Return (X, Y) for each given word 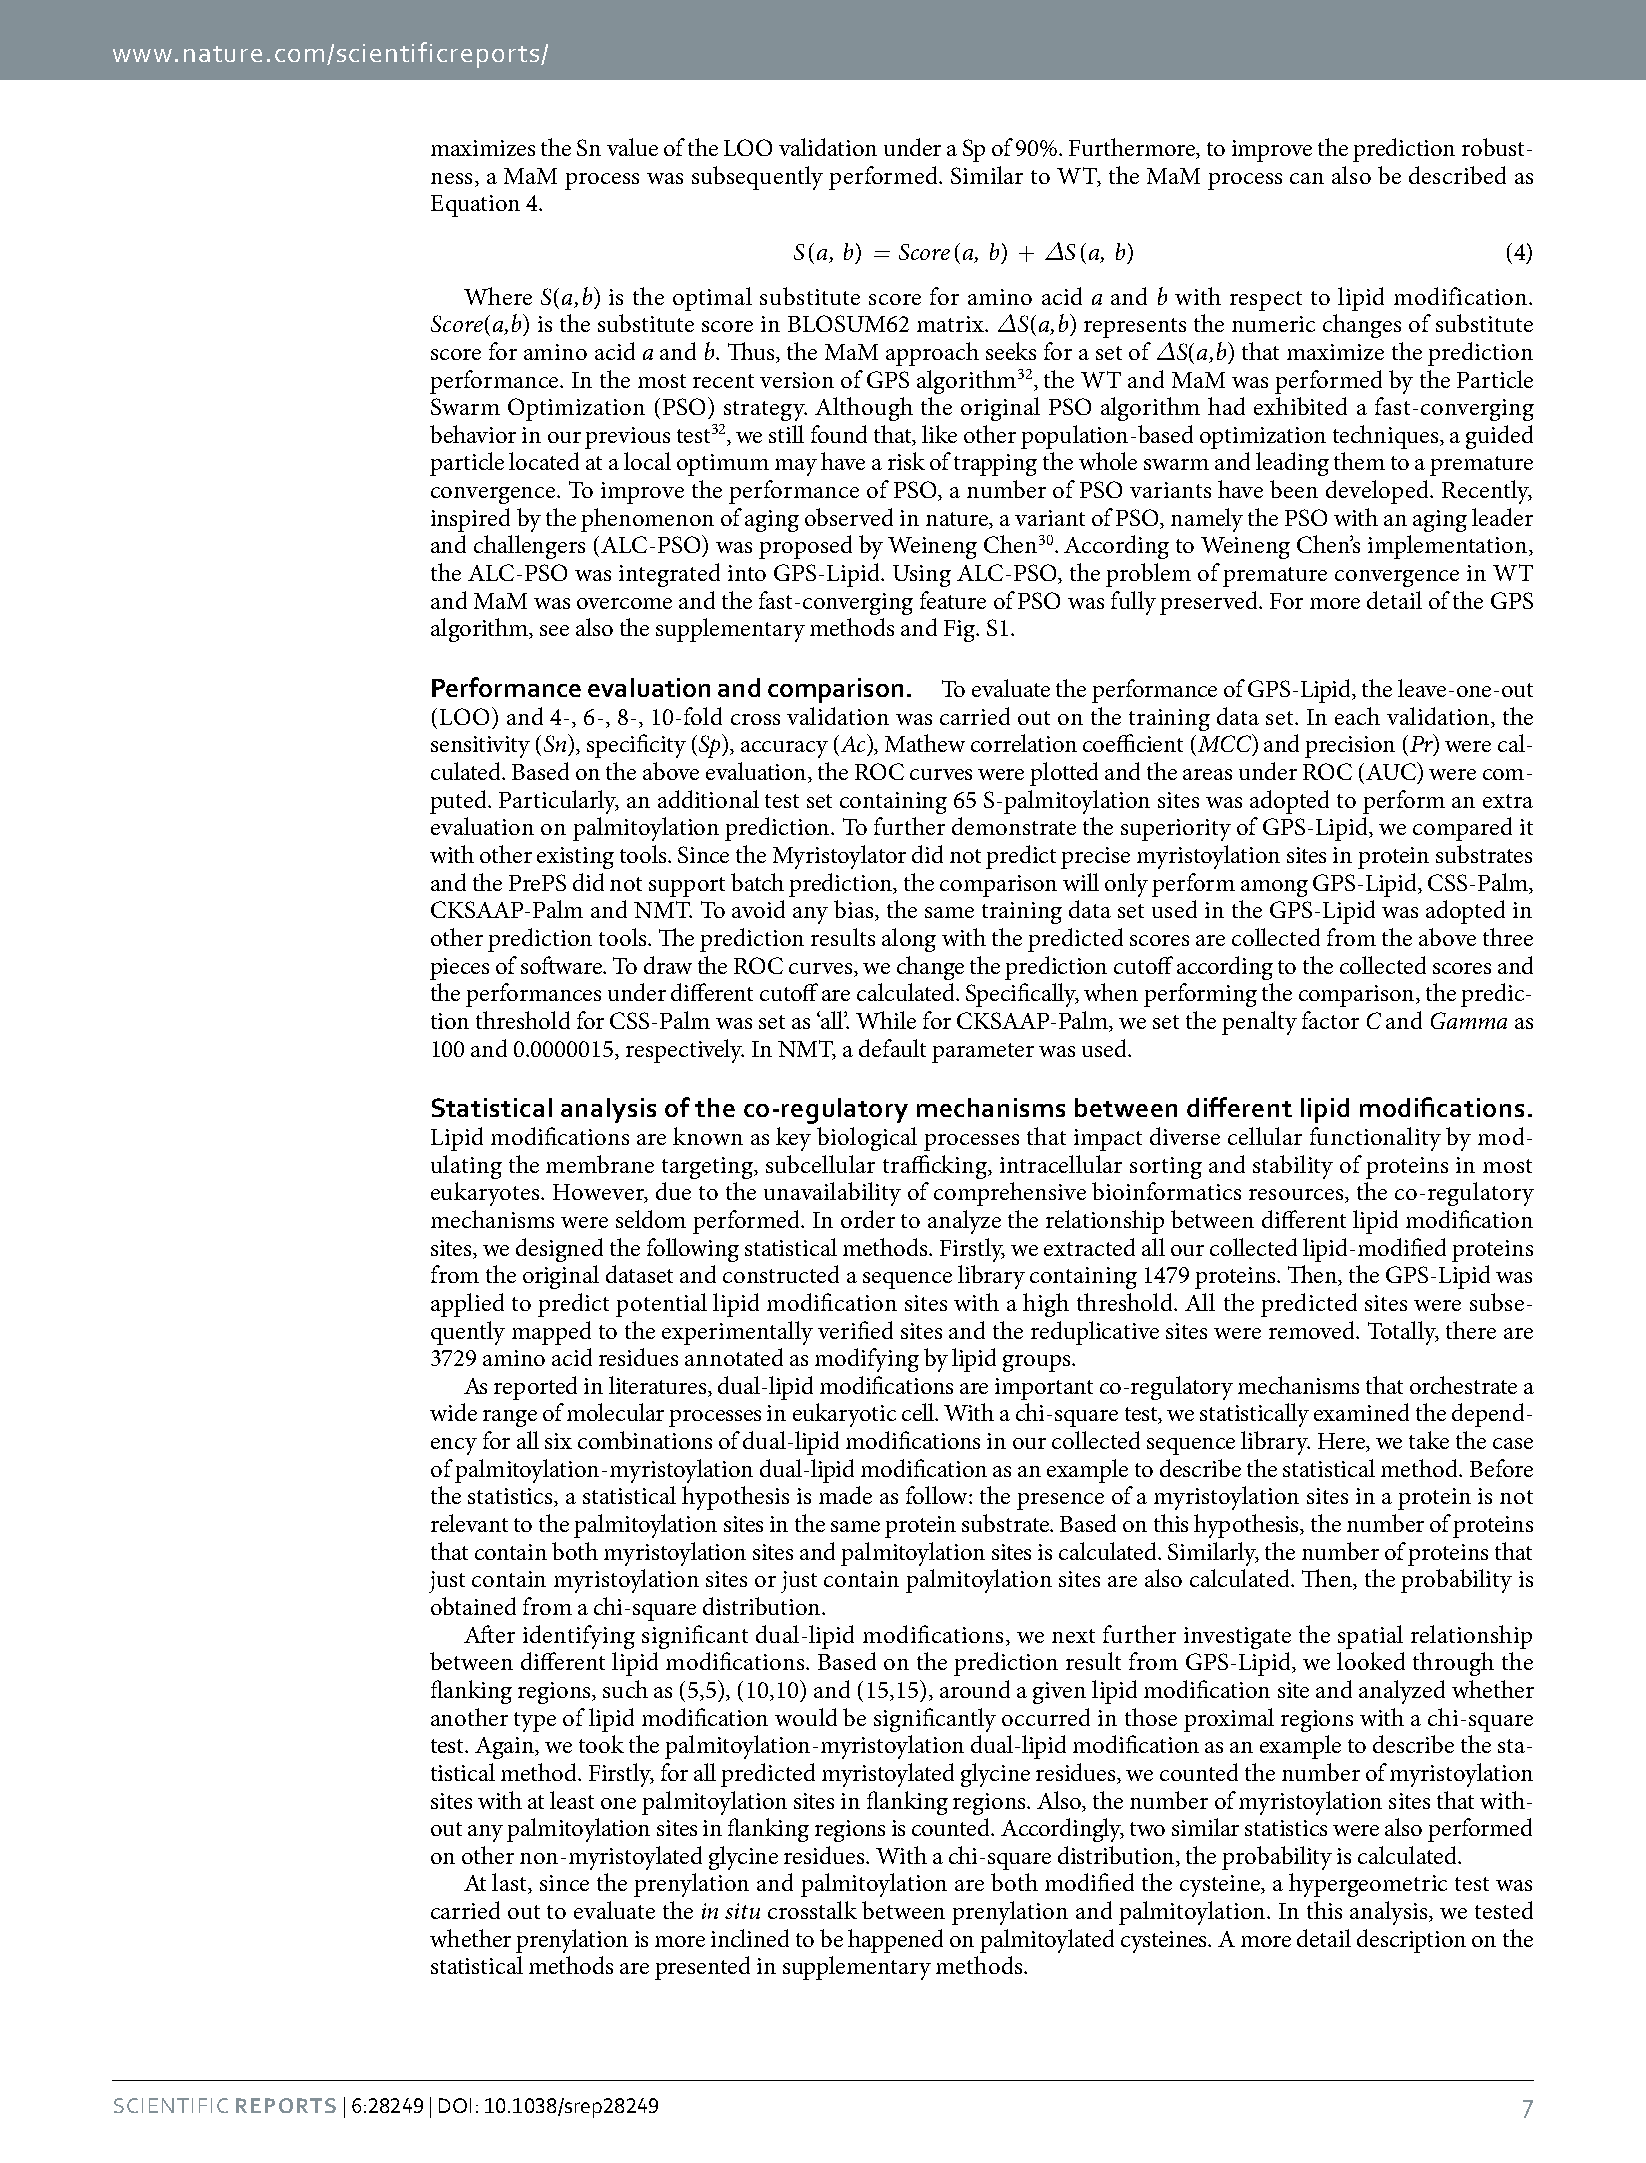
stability (1293, 1167)
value (632, 147)
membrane (600, 1164)
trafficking (936, 1167)
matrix (952, 324)
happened (895, 1941)
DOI (455, 2105)
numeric (1273, 324)
